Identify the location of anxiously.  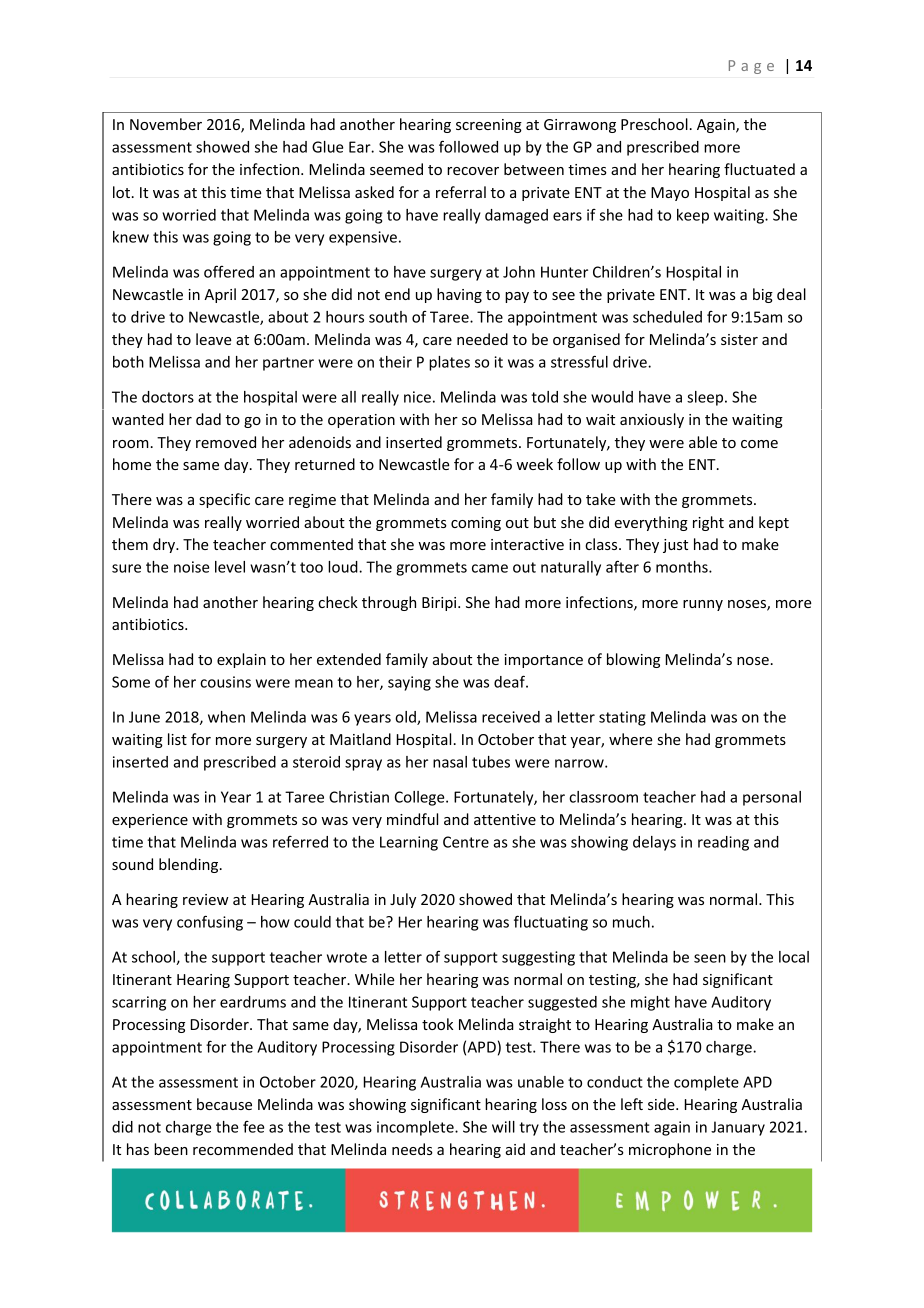
(652, 420).
